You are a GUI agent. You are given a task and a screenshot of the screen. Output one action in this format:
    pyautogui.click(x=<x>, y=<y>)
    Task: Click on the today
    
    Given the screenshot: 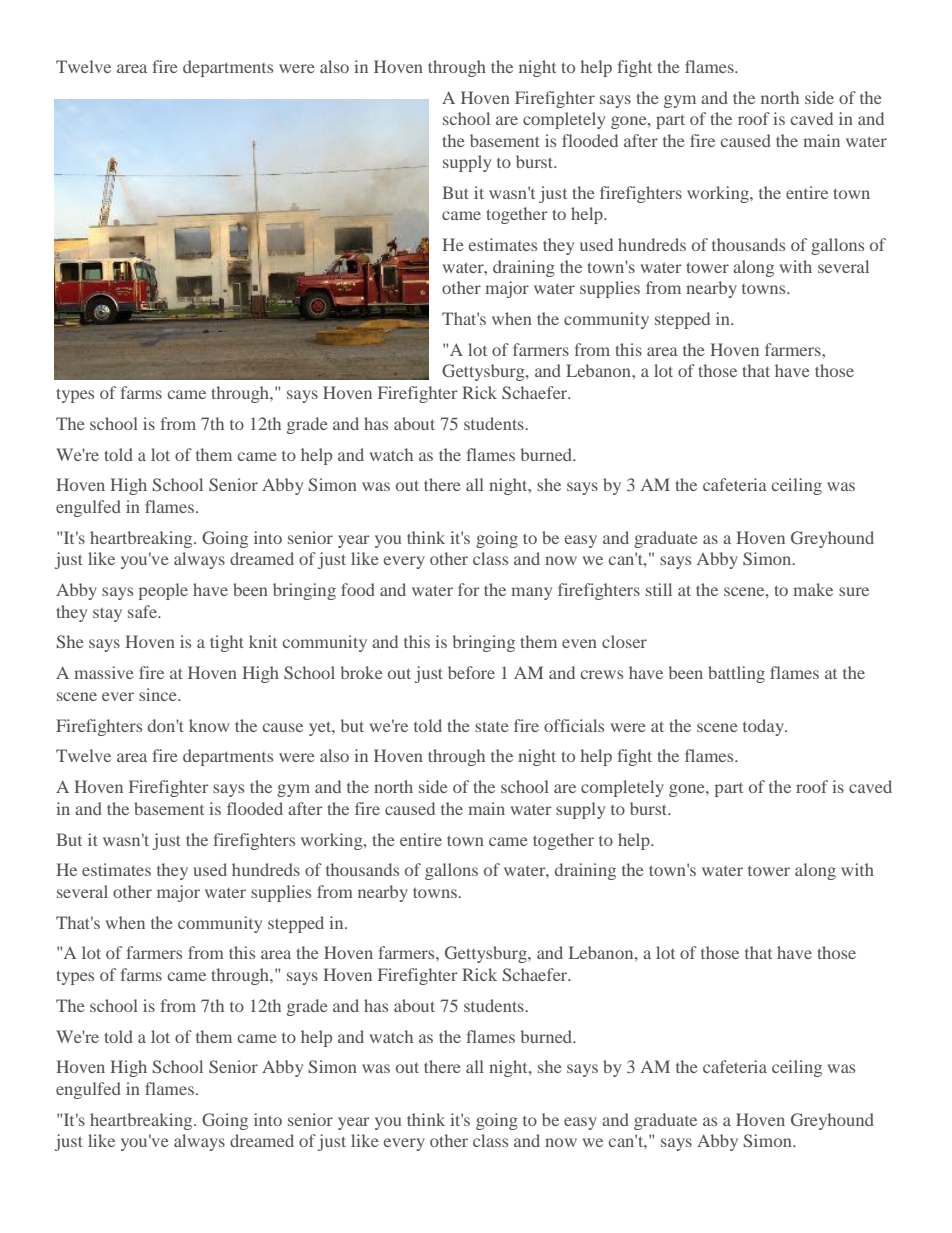 What is the action you would take?
    pyautogui.click(x=764, y=727)
